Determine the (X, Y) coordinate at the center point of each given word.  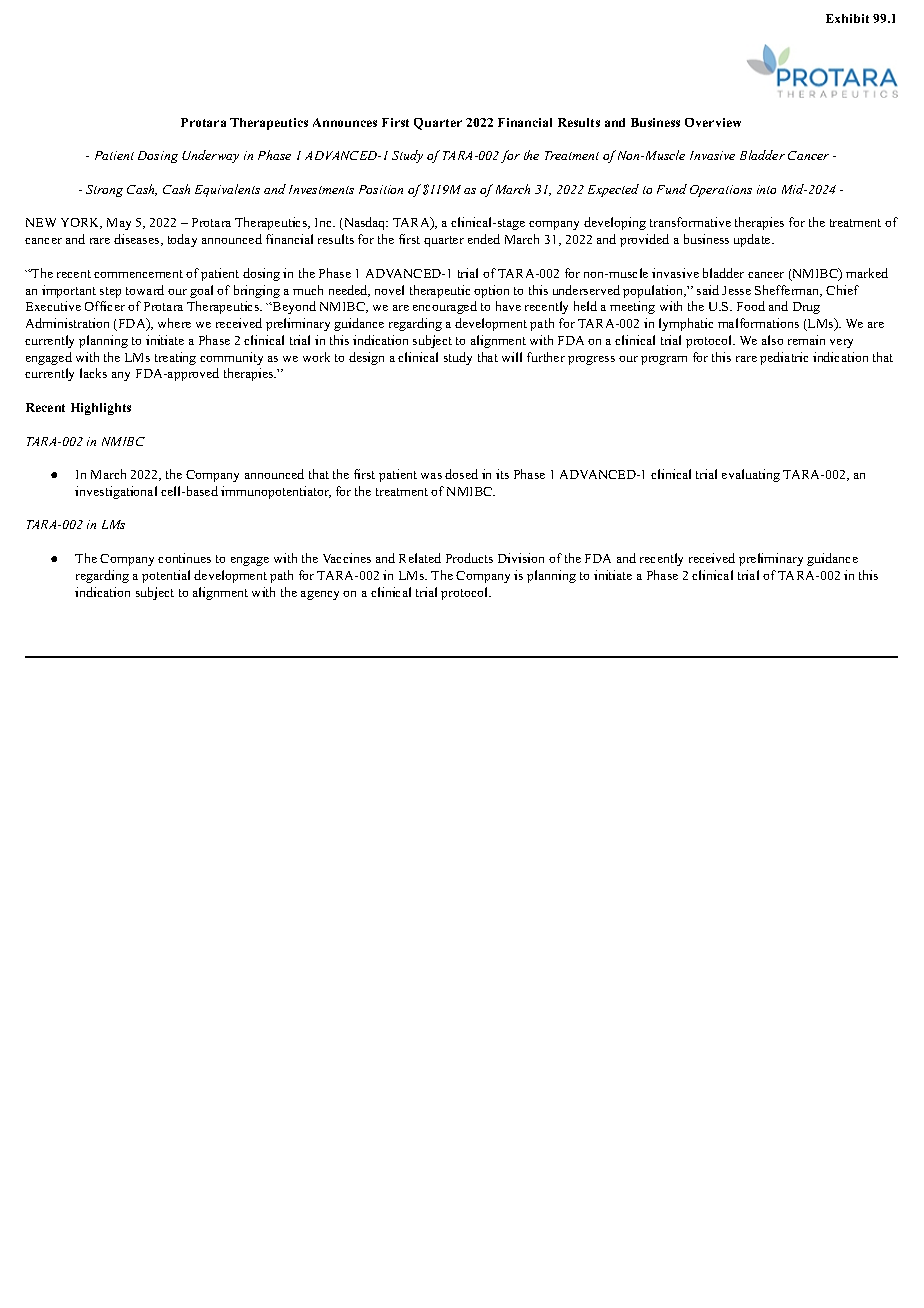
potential (166, 576)
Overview (713, 122)
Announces (345, 122)
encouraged (445, 307)
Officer (105, 306)
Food (751, 306)
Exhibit (847, 18)
